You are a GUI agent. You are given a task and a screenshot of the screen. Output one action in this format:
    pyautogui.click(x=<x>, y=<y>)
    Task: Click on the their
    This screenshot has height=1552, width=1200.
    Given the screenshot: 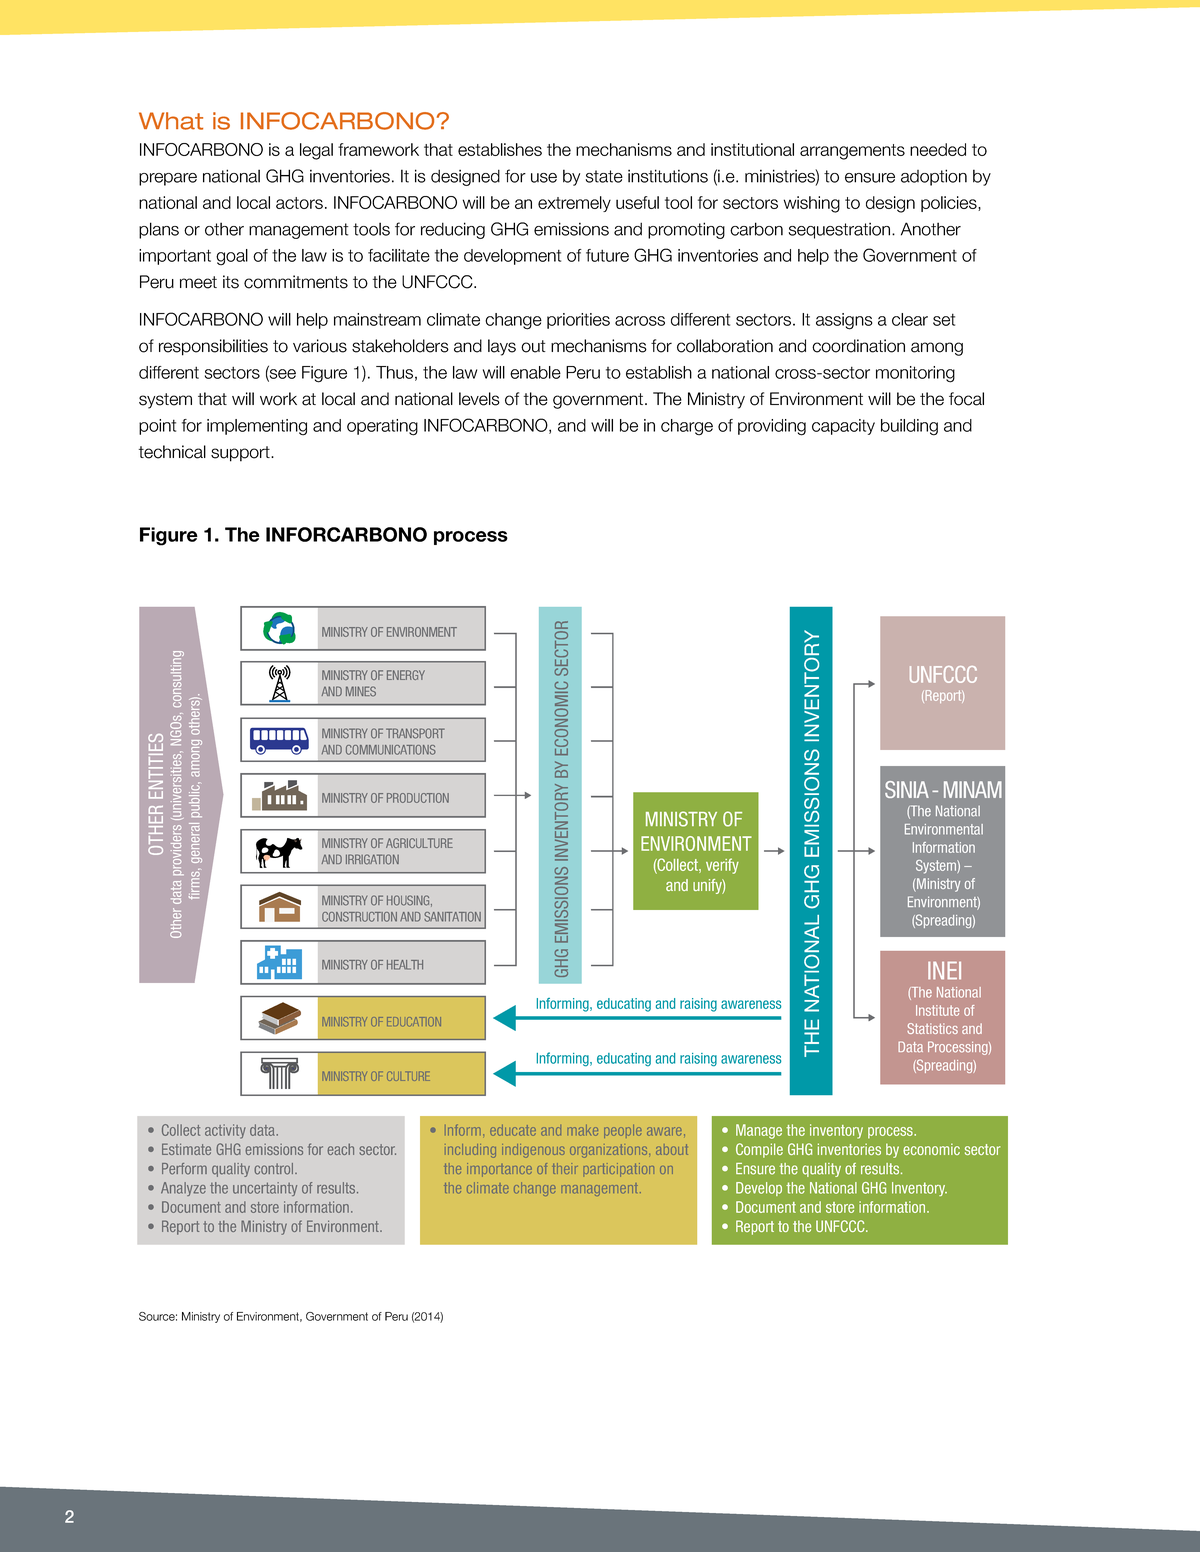 What is the action you would take?
    pyautogui.click(x=565, y=1168)
